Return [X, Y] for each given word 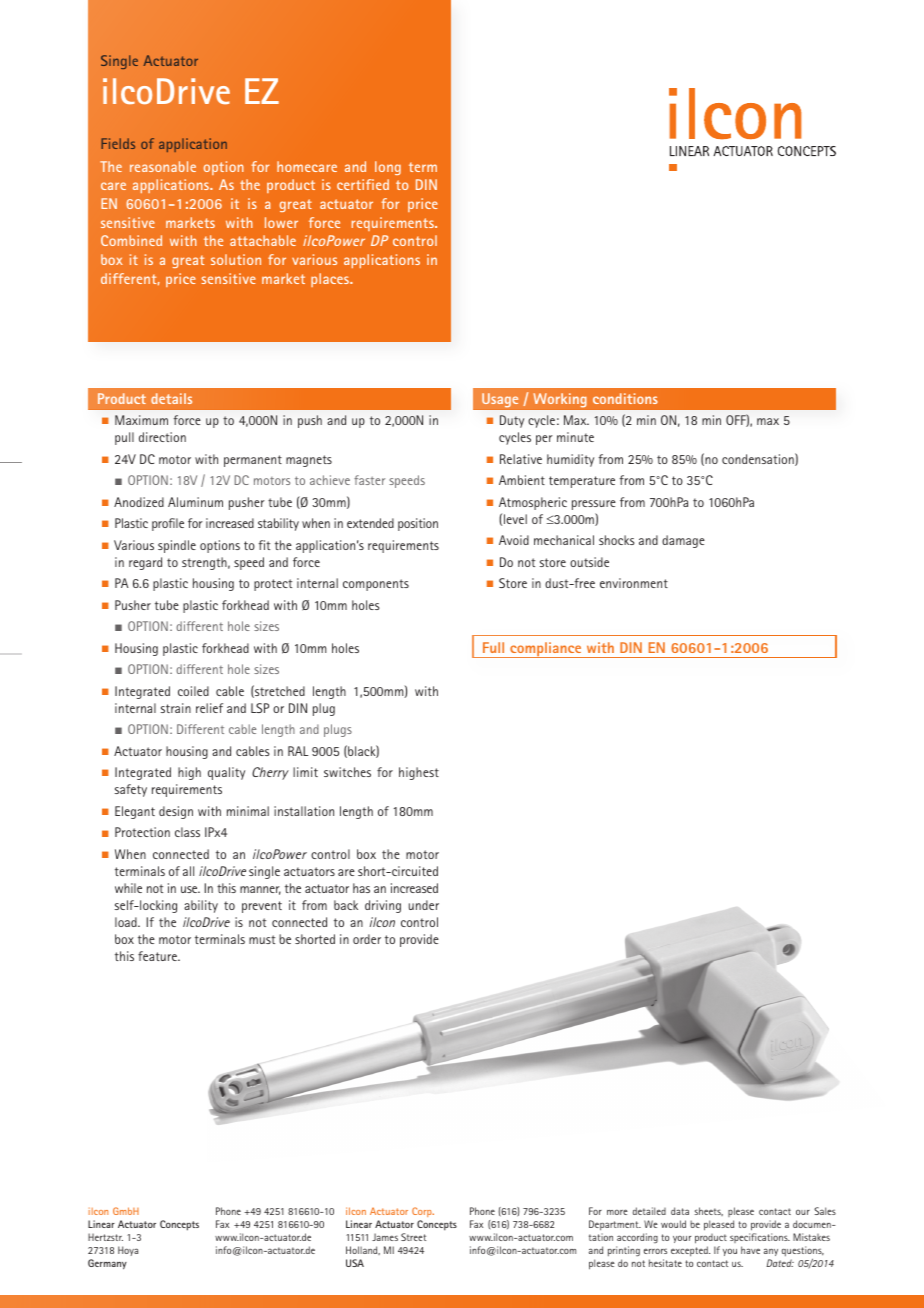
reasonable [163, 166]
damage [683, 541]
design [176, 812]
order [367, 939]
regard [145, 563]
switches [347, 772]
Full [493, 647]
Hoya [128, 1251]
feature [158, 956]
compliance [546, 650]
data [680, 1211]
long [388, 168]
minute [575, 437]
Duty [512, 421]
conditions [625, 398]
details [171, 398]
